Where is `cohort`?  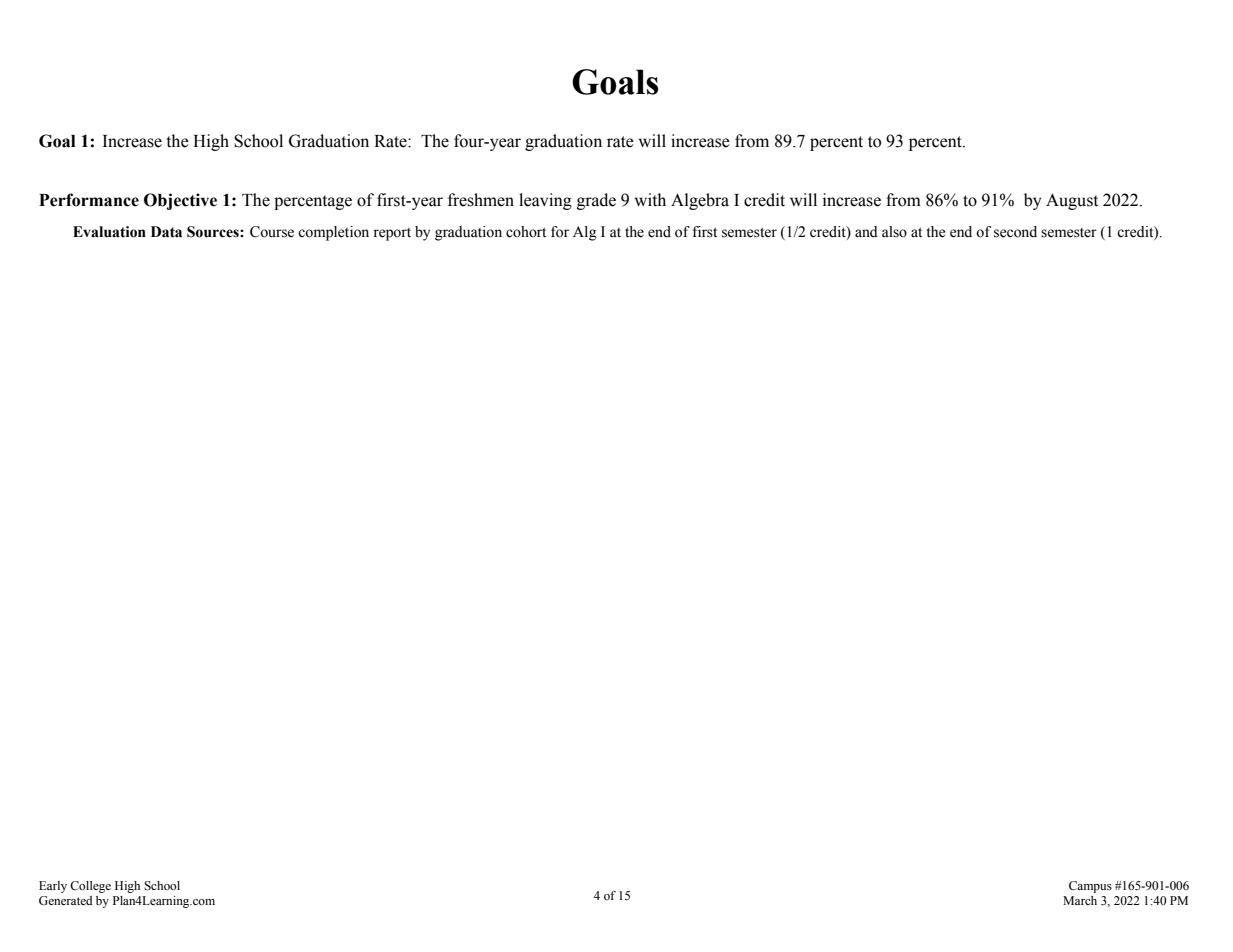
cohort is located at coordinates (526, 232).
